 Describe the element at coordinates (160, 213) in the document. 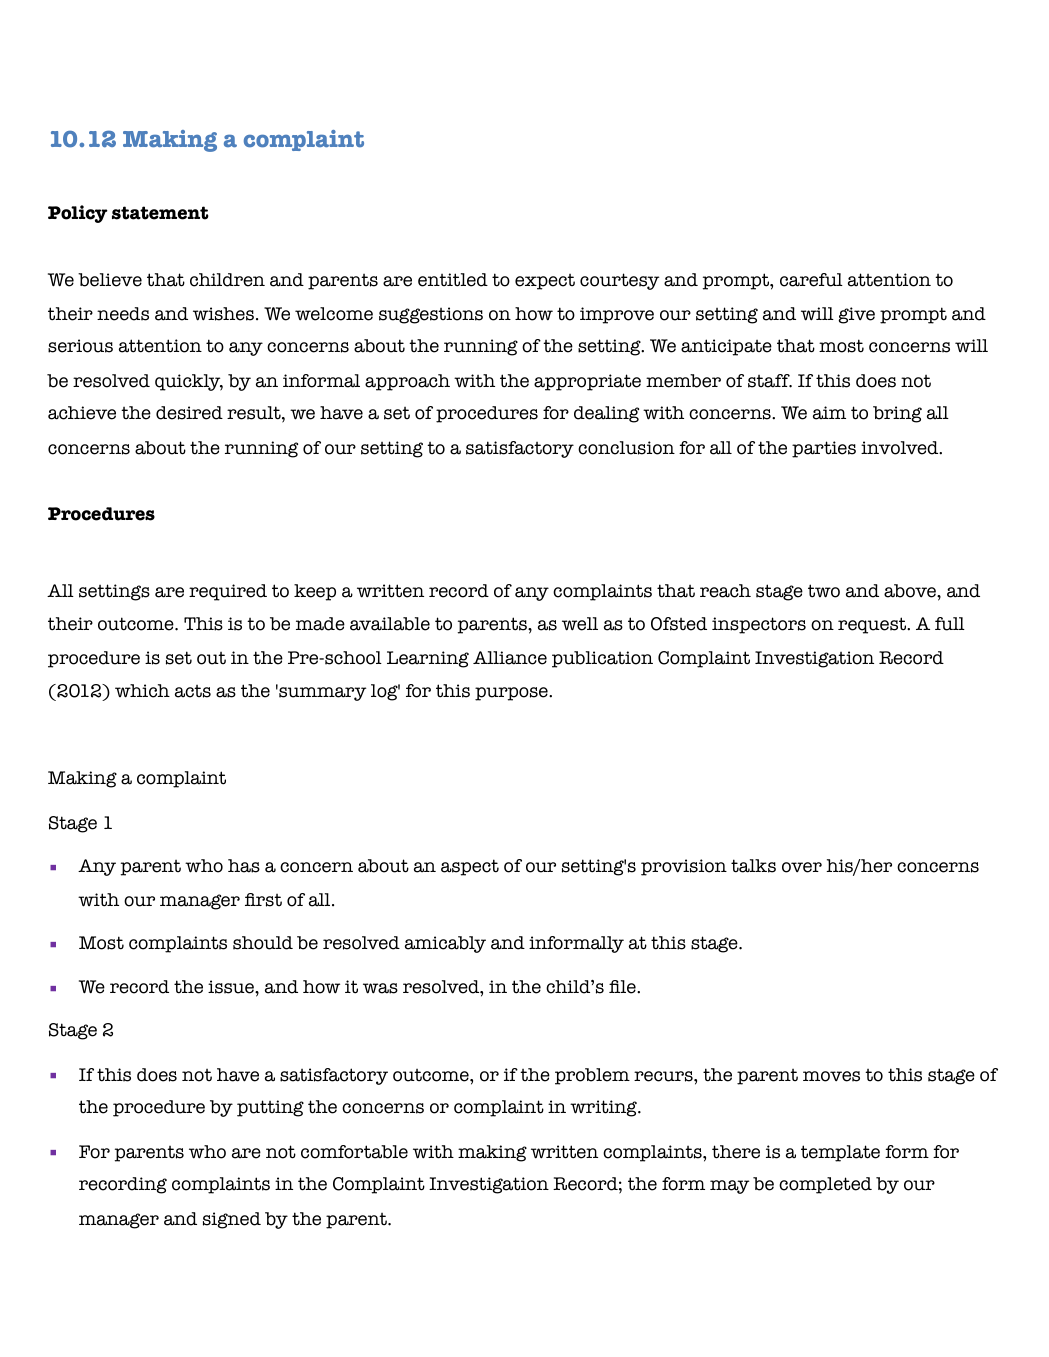

I see `statement` at that location.
